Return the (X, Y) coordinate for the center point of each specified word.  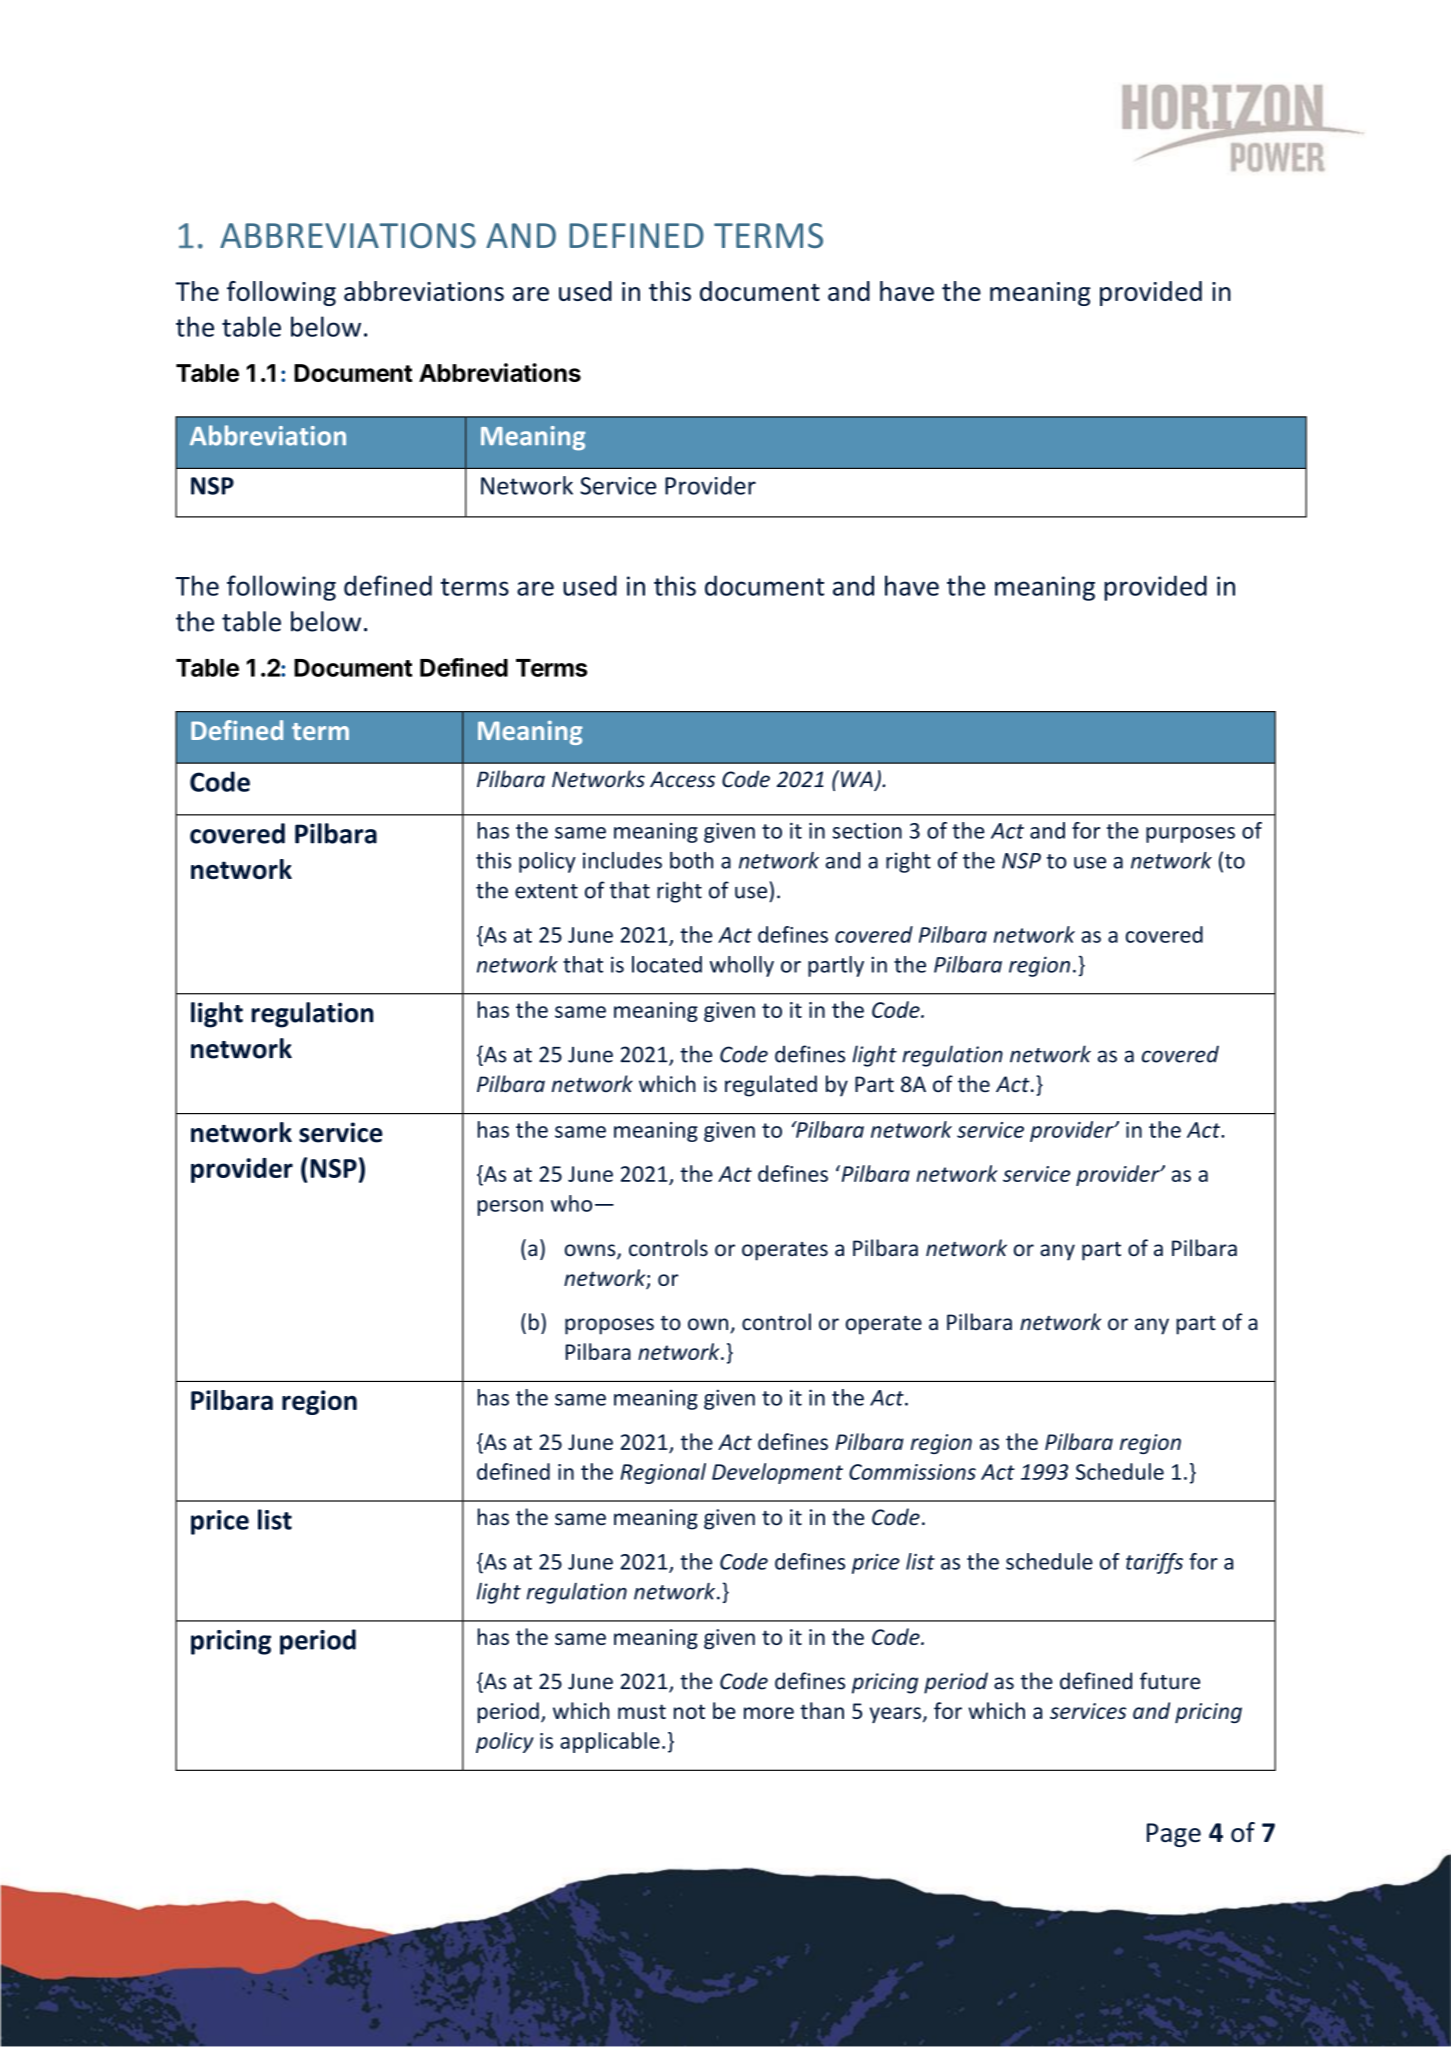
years (895, 1715)
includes (622, 860)
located (667, 964)
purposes (1190, 835)
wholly (742, 966)
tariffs (1154, 1563)
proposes (609, 1326)
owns (591, 1251)
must (642, 1711)
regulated (771, 1086)
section (867, 831)
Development (777, 1473)
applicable (610, 1742)
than (822, 1710)
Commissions (912, 1472)
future (1170, 1681)
